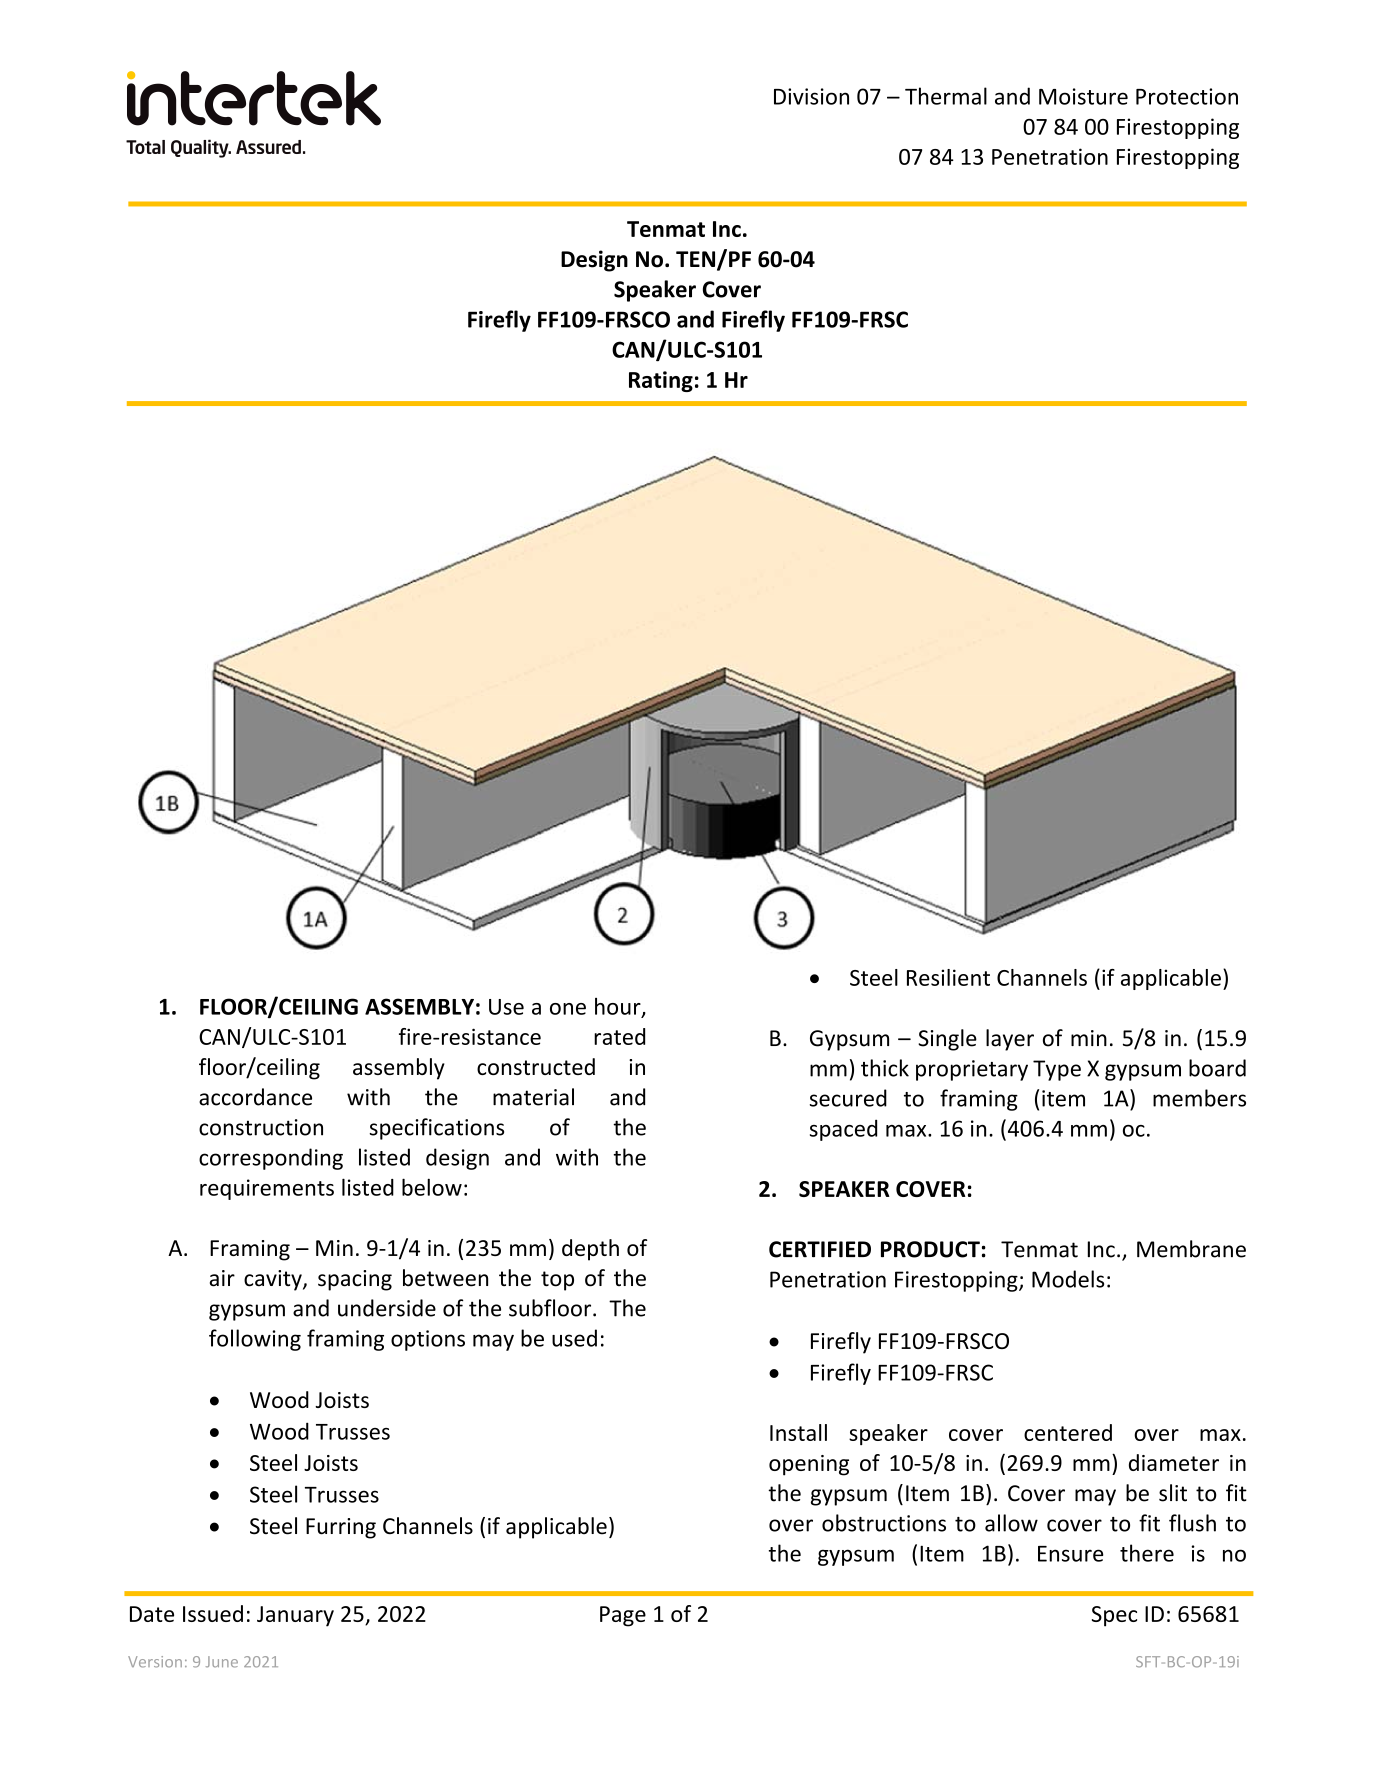 This image has height=1779, width=1375. I want to click on January, so click(295, 1616).
